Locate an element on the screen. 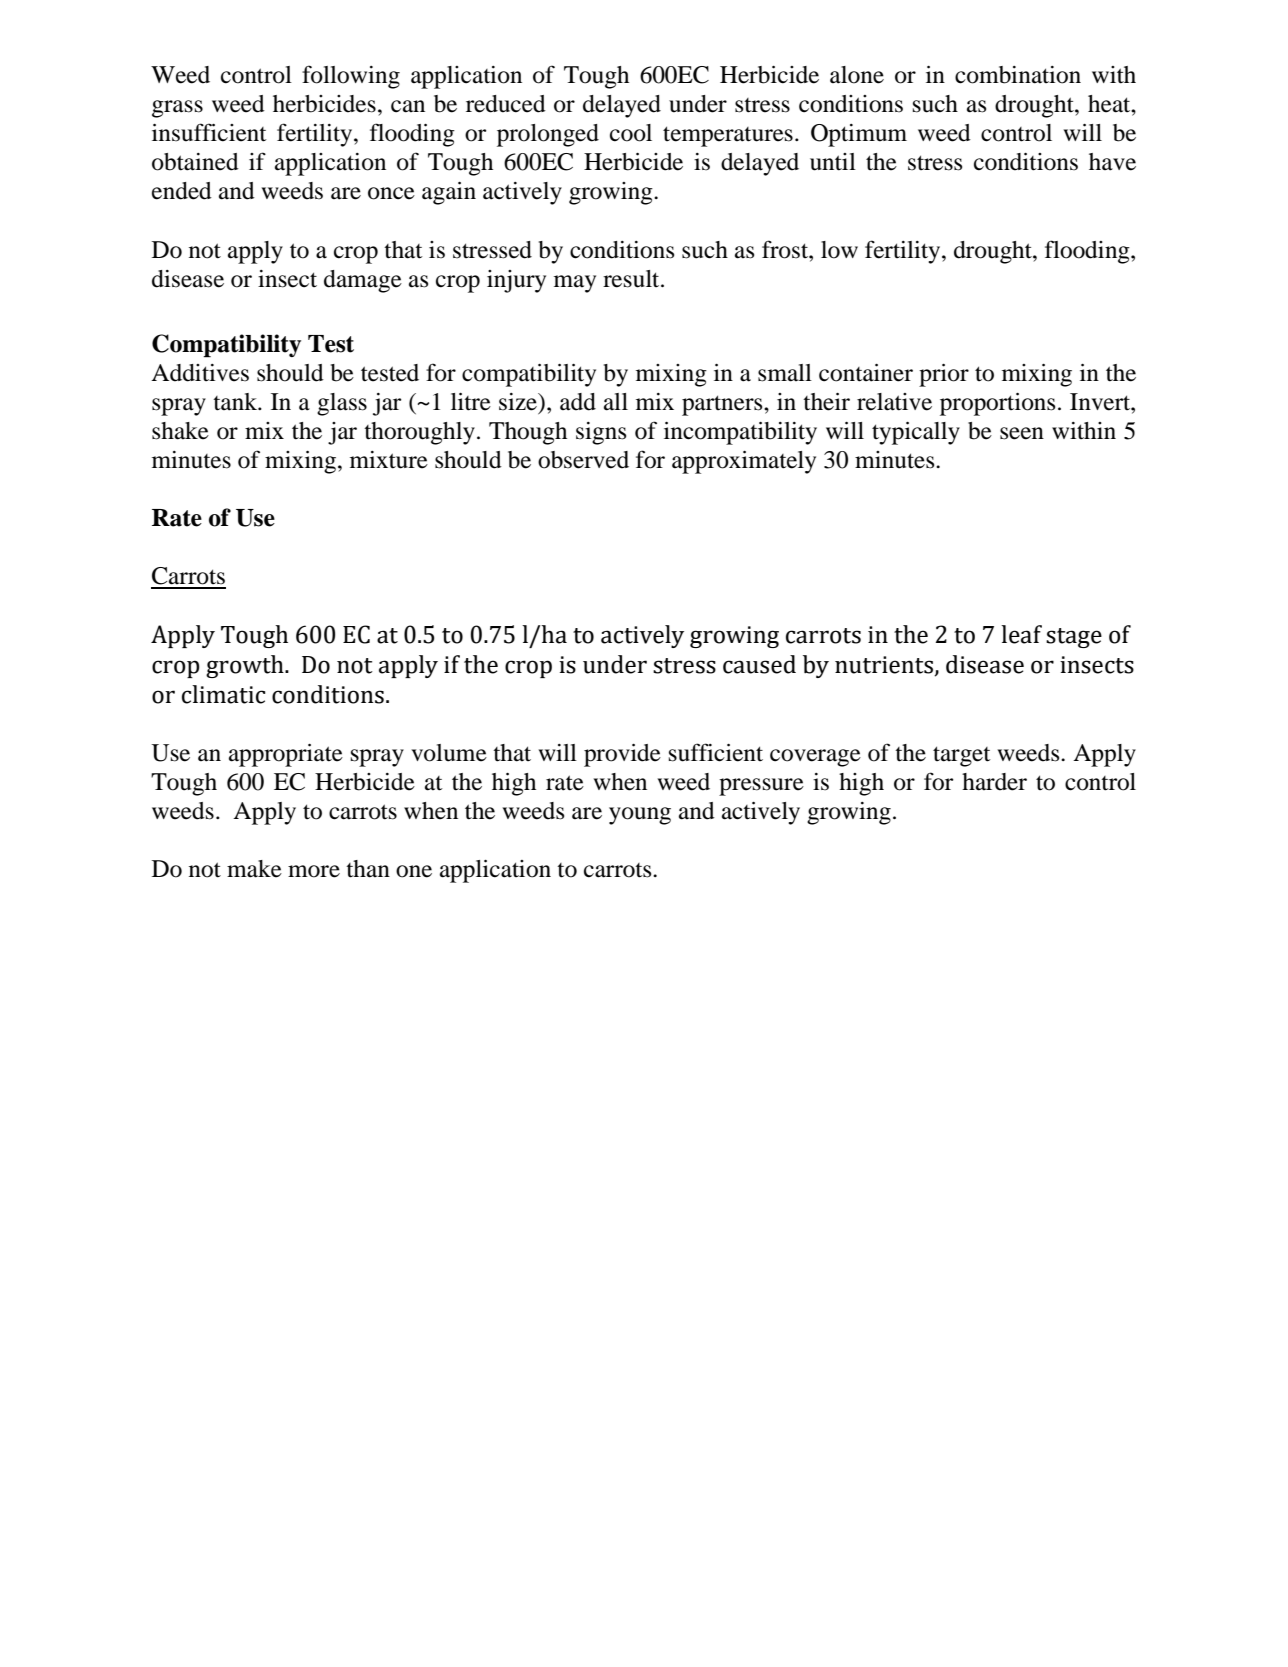 This screenshot has height=1667, width=1288. damage is located at coordinates (363, 281).
